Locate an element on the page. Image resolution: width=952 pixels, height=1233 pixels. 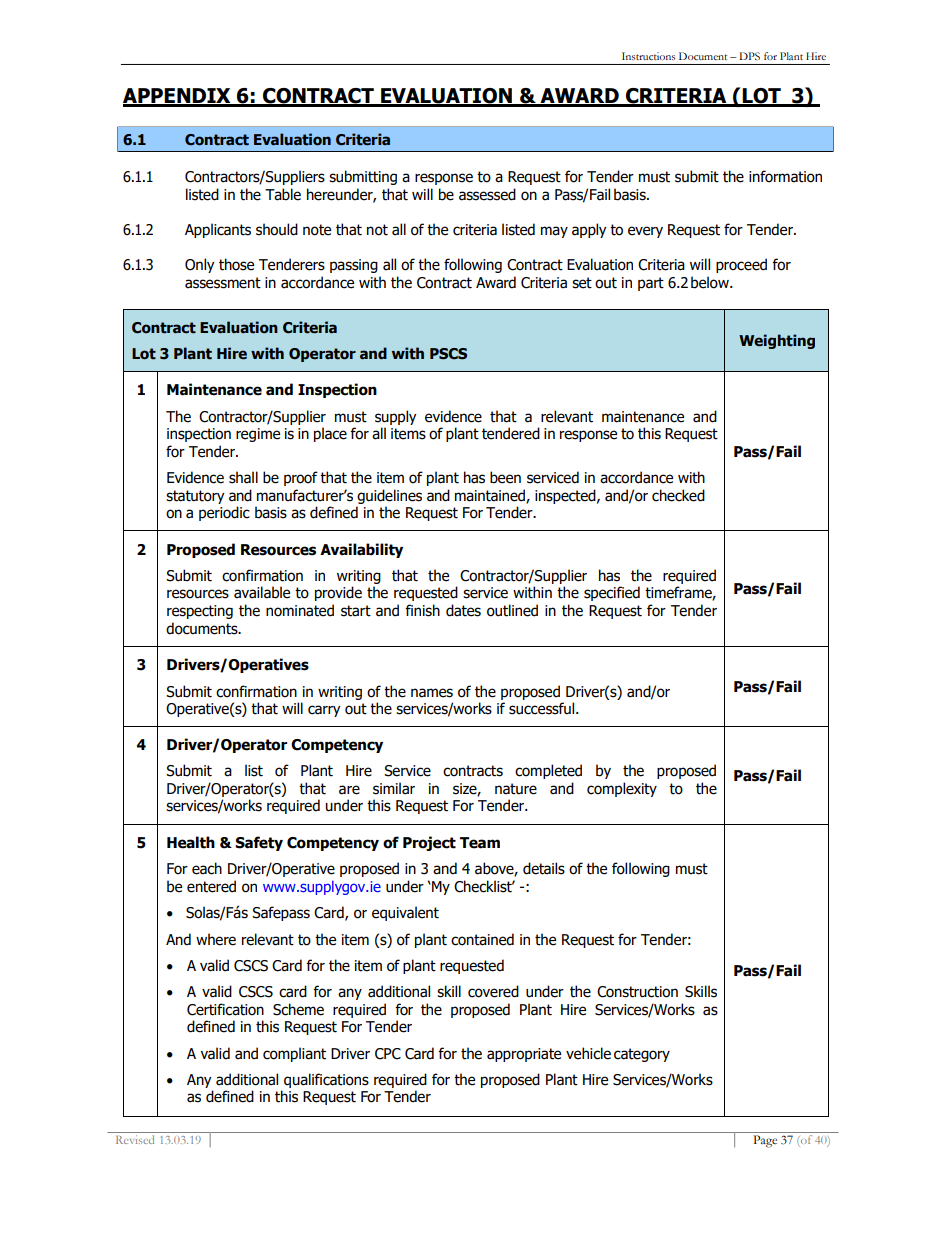
Construction is located at coordinates (637, 992).
